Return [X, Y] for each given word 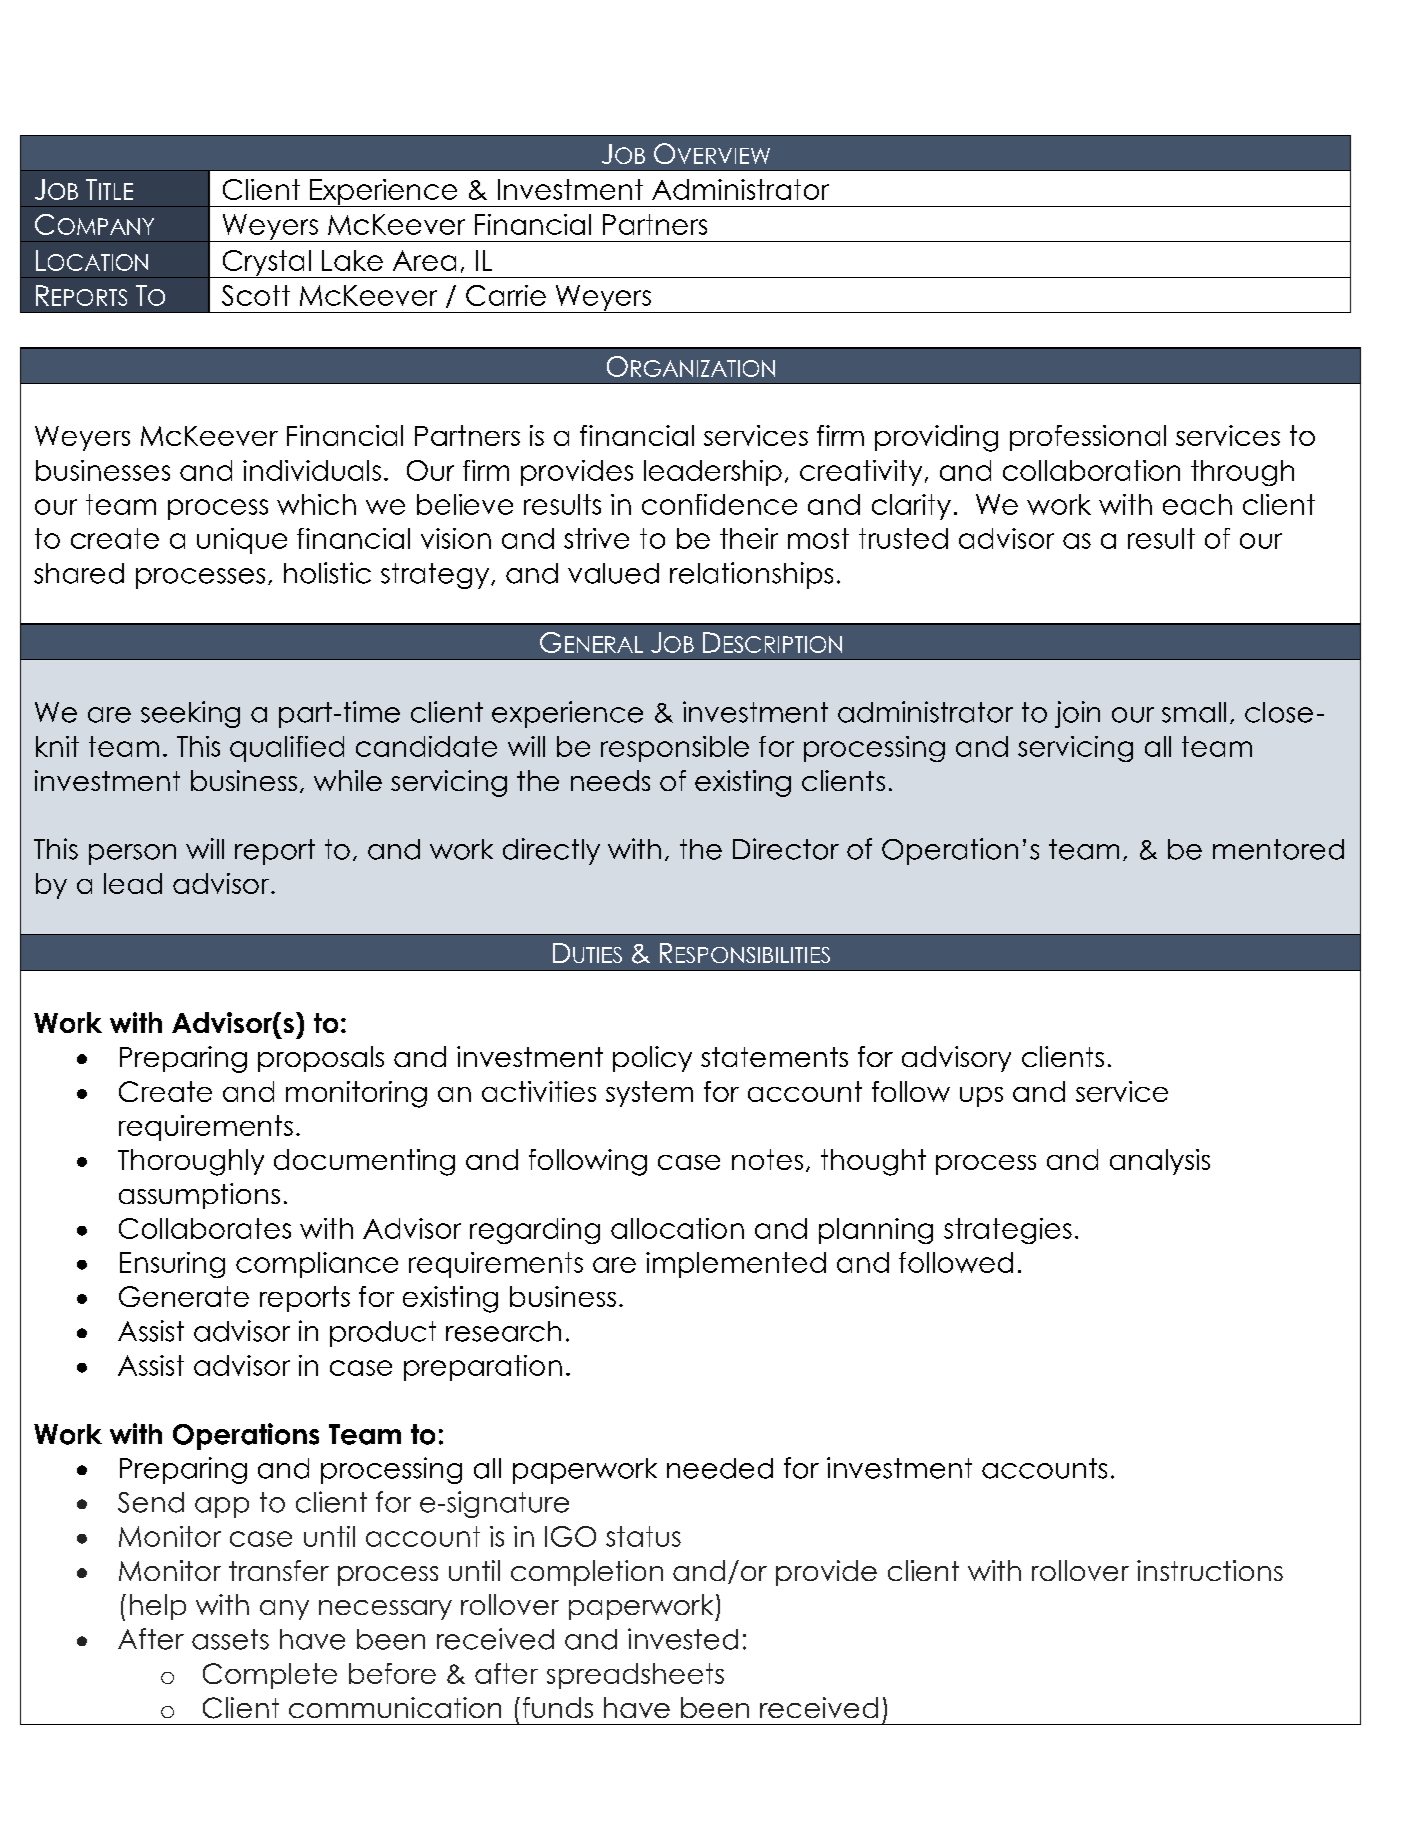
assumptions [199, 1196]
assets [230, 1639]
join [1077, 714]
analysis [1160, 1162]
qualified [287, 749]
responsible [675, 749]
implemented [736, 1265]
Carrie [506, 295]
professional [1088, 438]
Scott [256, 295]
